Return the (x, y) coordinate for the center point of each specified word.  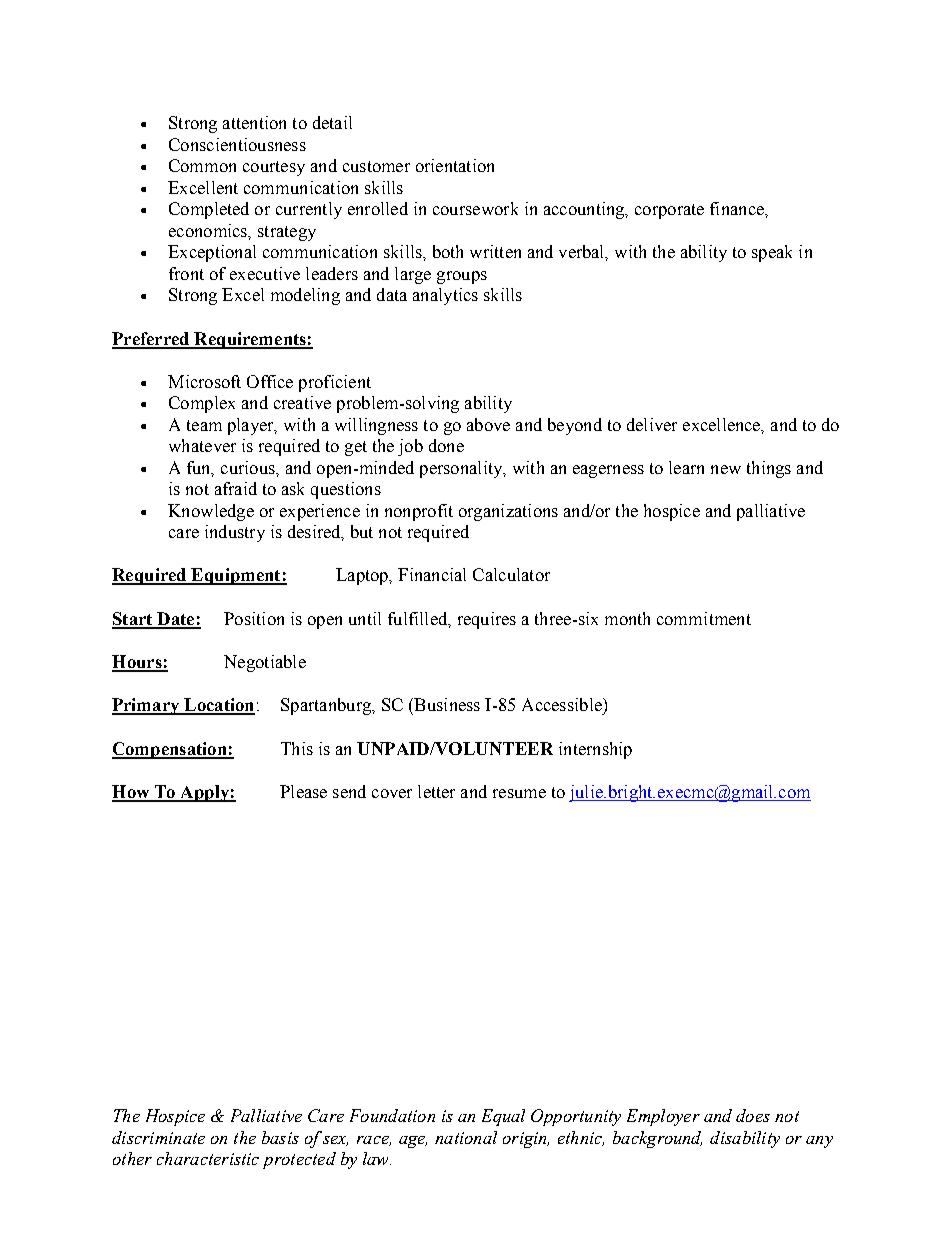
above (488, 424)
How (132, 793)
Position (254, 618)
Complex (202, 404)
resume (519, 793)
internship (595, 750)
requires (487, 620)
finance (738, 208)
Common (202, 165)
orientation (455, 165)
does (753, 1115)
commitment (704, 618)
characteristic (208, 1158)
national (466, 1137)
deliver (652, 424)
